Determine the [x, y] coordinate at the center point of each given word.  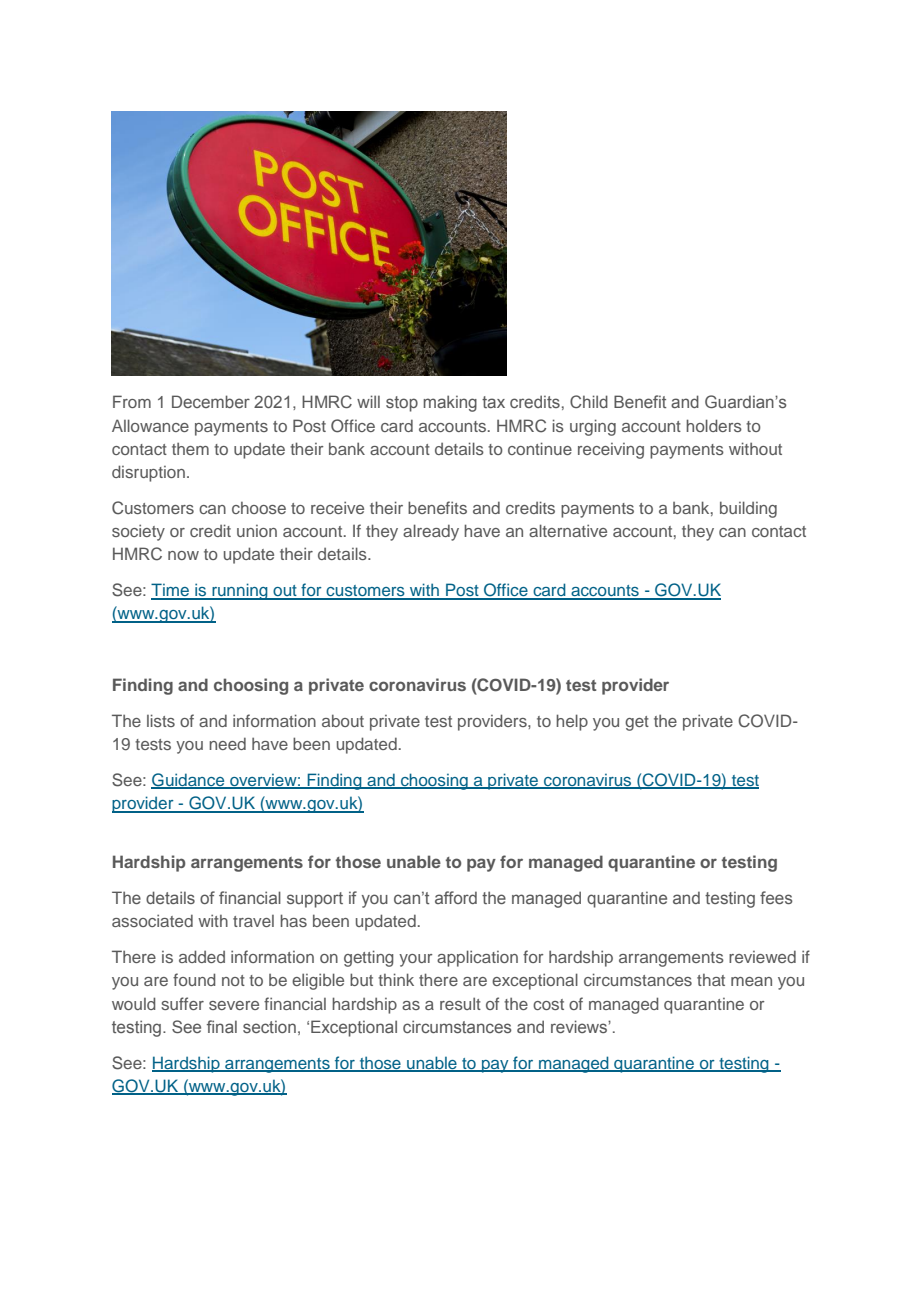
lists [161, 720]
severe [234, 1005]
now [183, 555]
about [343, 720]
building [748, 509]
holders [714, 425]
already [431, 532]
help [572, 722]
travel [253, 921]
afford [456, 897]
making [450, 403]
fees [776, 897]
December [211, 401]
